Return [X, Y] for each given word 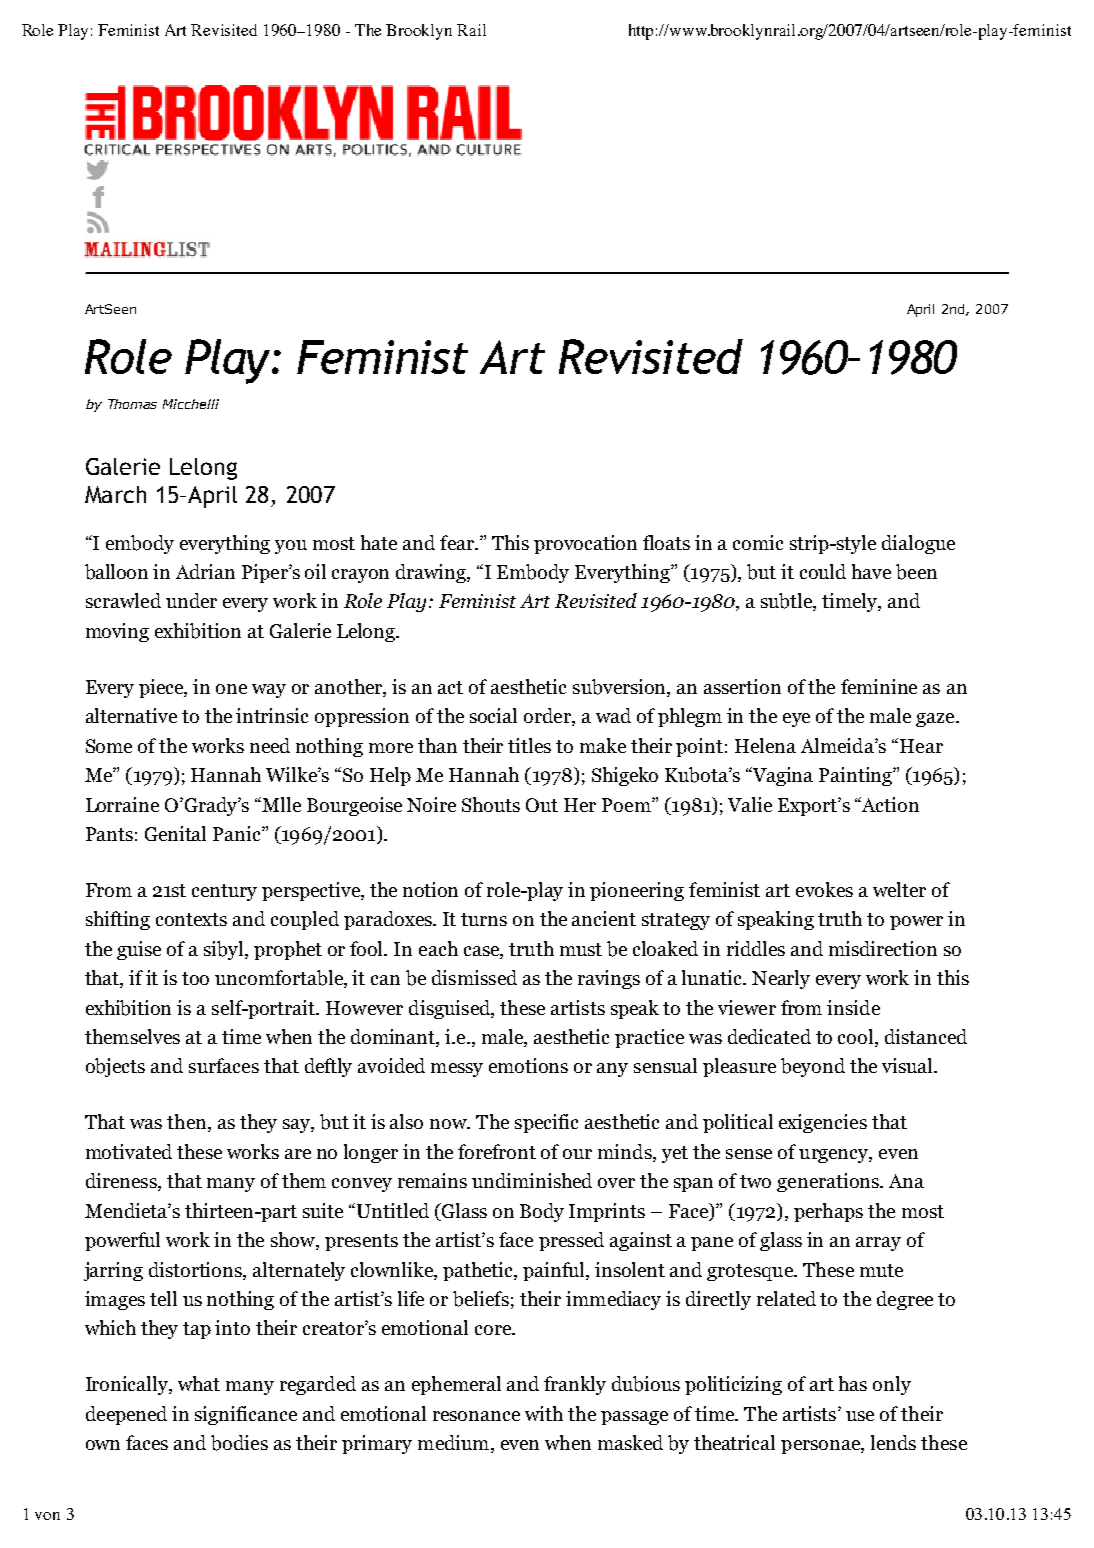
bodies [239, 1443]
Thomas [132, 404]
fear [458, 542]
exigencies [823, 1123]
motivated [129, 1151]
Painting [856, 776]
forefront [497, 1151]
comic [758, 542]
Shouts [491, 804]
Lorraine [122, 804]
